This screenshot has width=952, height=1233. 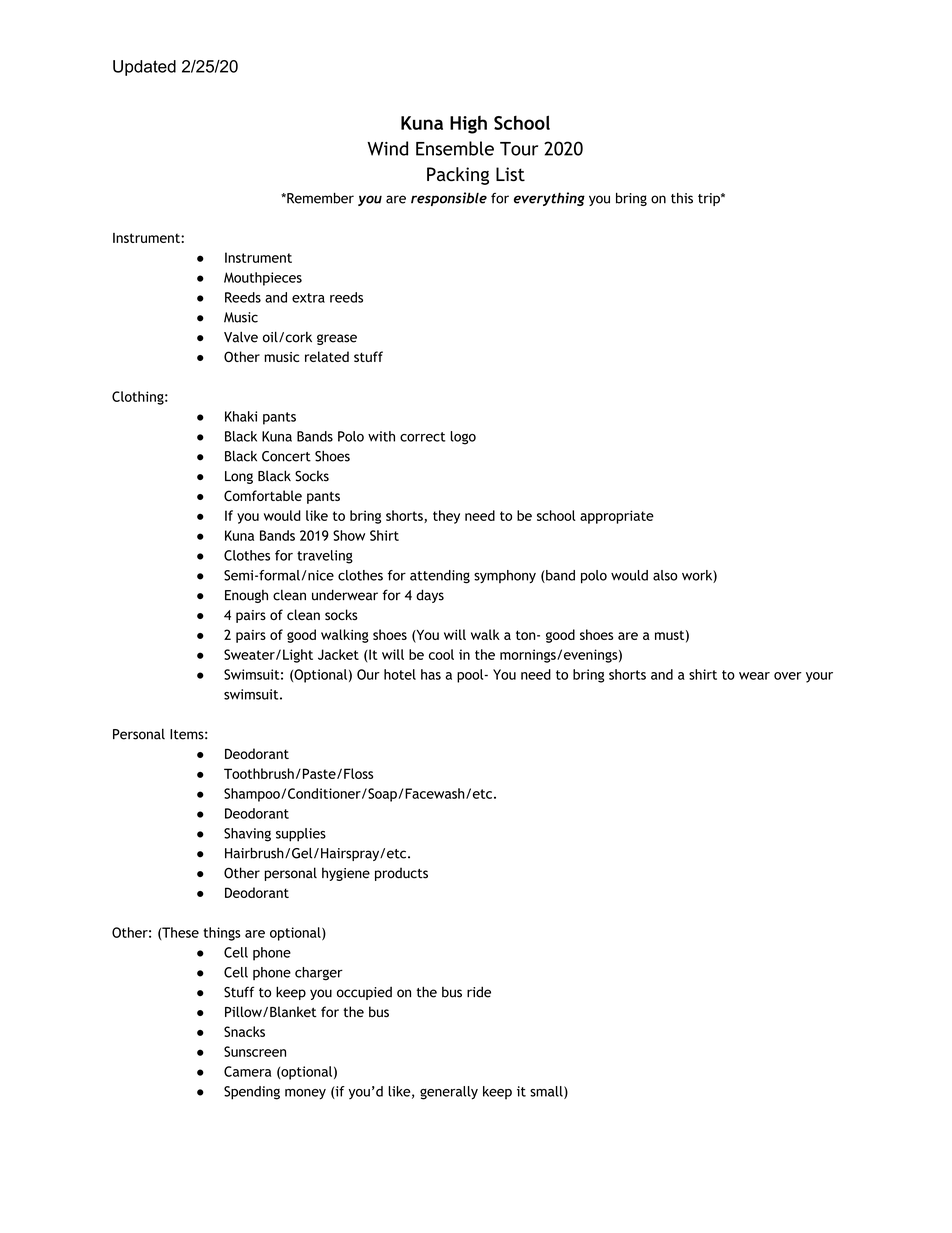 What do you see at coordinates (144, 68) in the screenshot?
I see `Updated` at bounding box center [144, 68].
